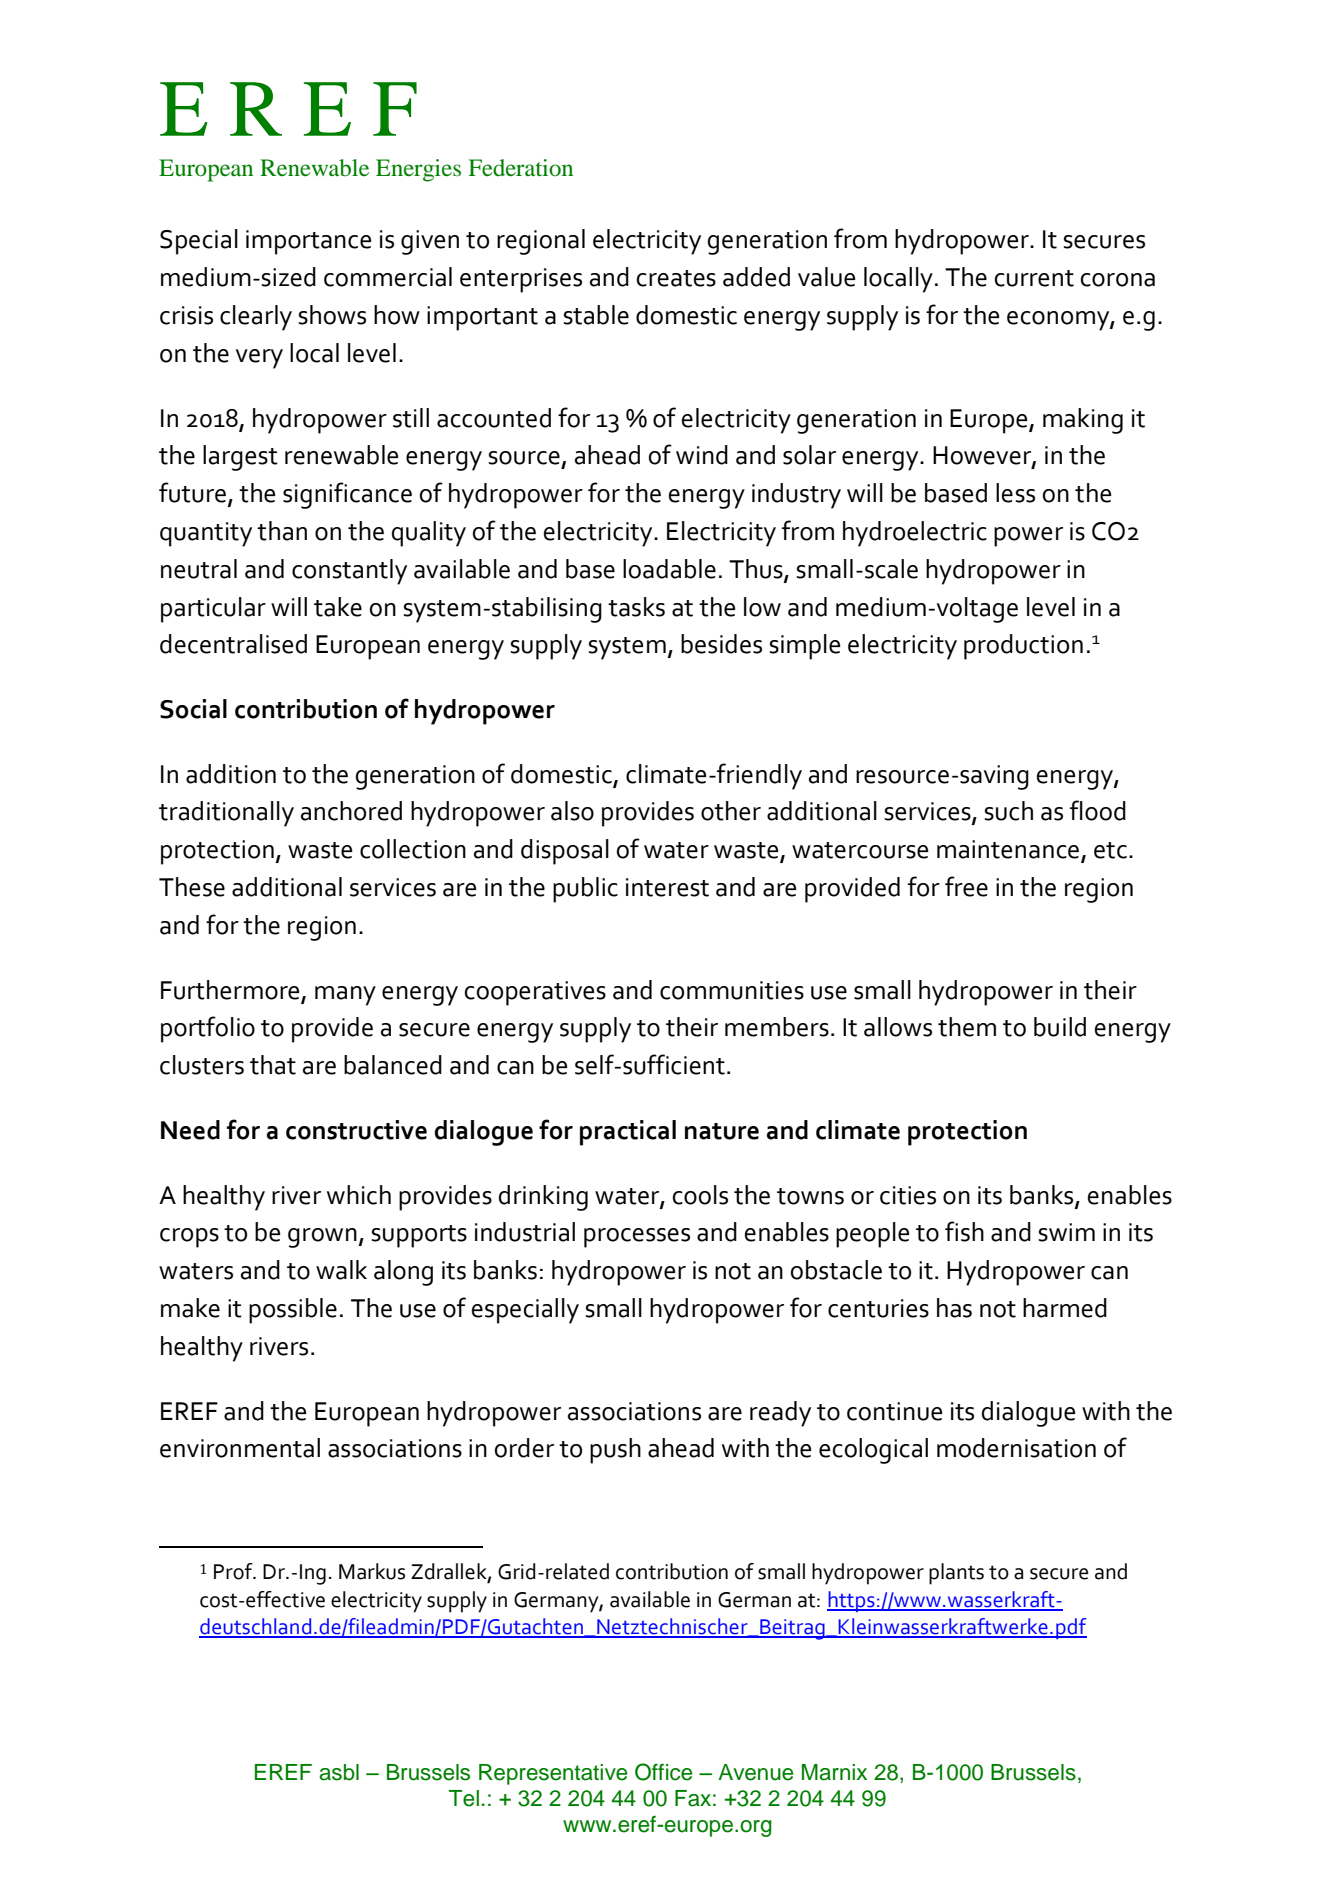  Describe the element at coordinates (1034, 278) in the image. I see `current` at that location.
